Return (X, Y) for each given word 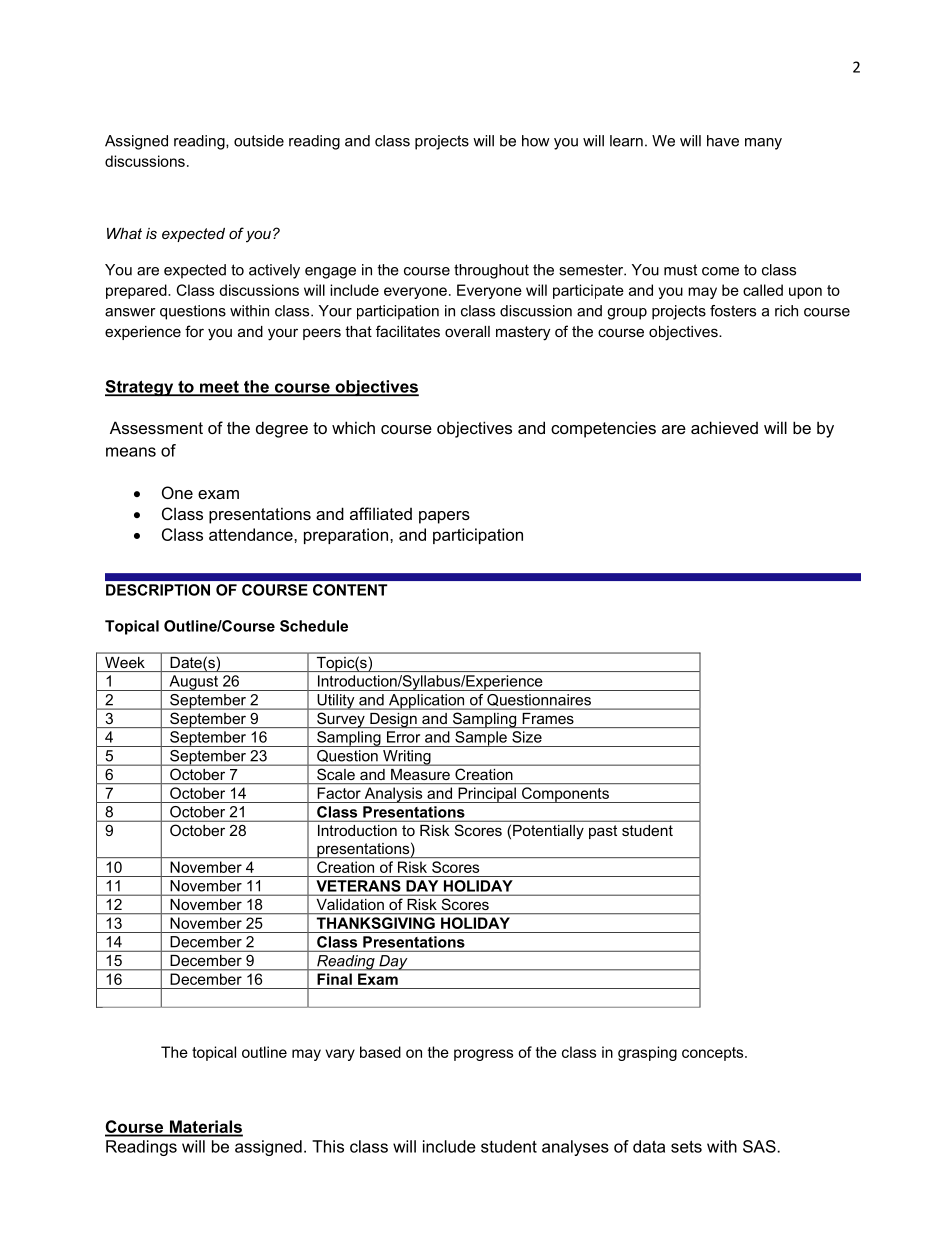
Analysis (393, 795)
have (723, 141)
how (536, 141)
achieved (724, 427)
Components (565, 795)
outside (259, 141)
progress (483, 1055)
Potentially (548, 832)
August (194, 683)
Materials (205, 1128)
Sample (481, 739)
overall (467, 331)
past (603, 832)
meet (219, 388)
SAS (760, 1146)
